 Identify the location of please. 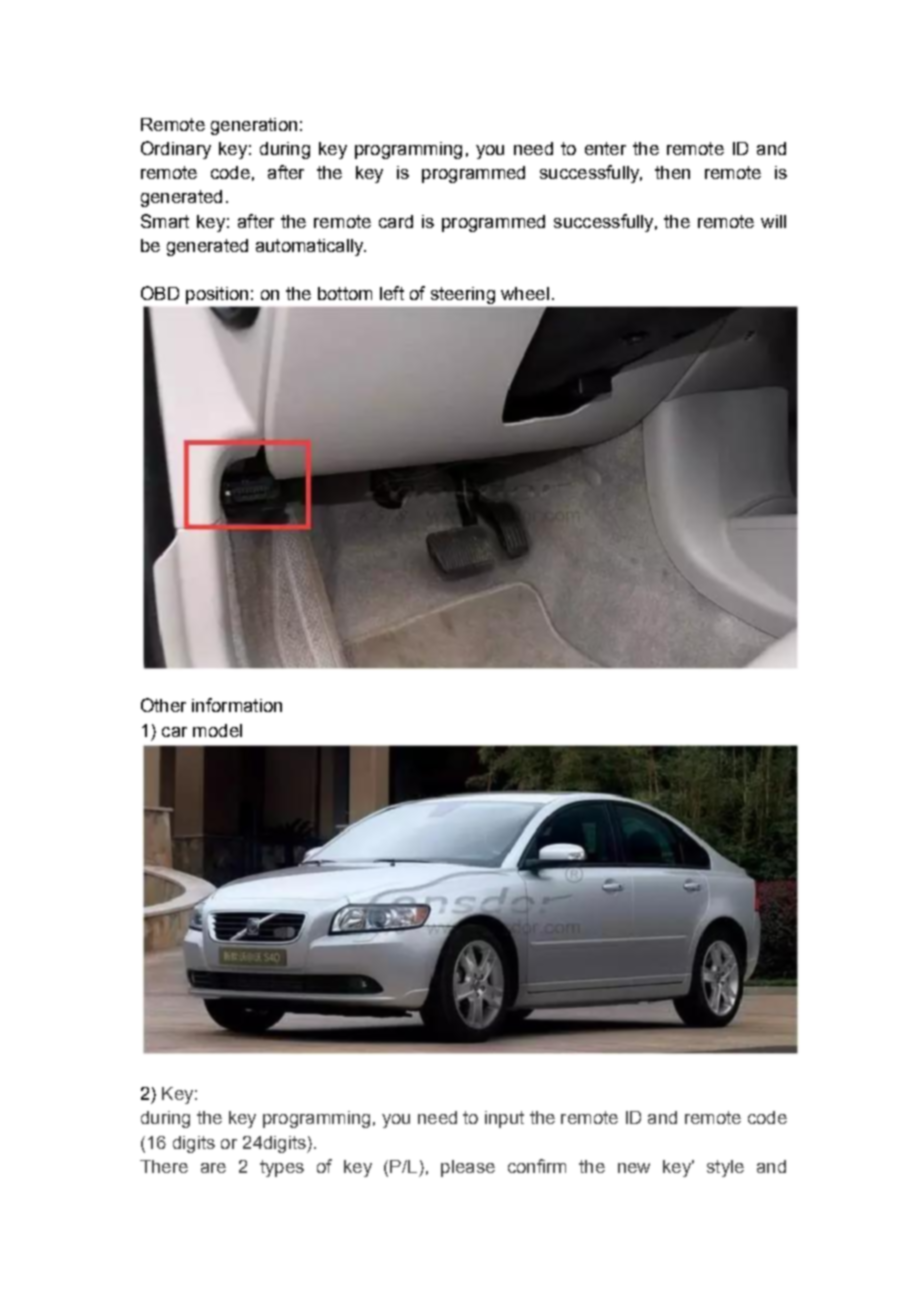
(468, 1168).
